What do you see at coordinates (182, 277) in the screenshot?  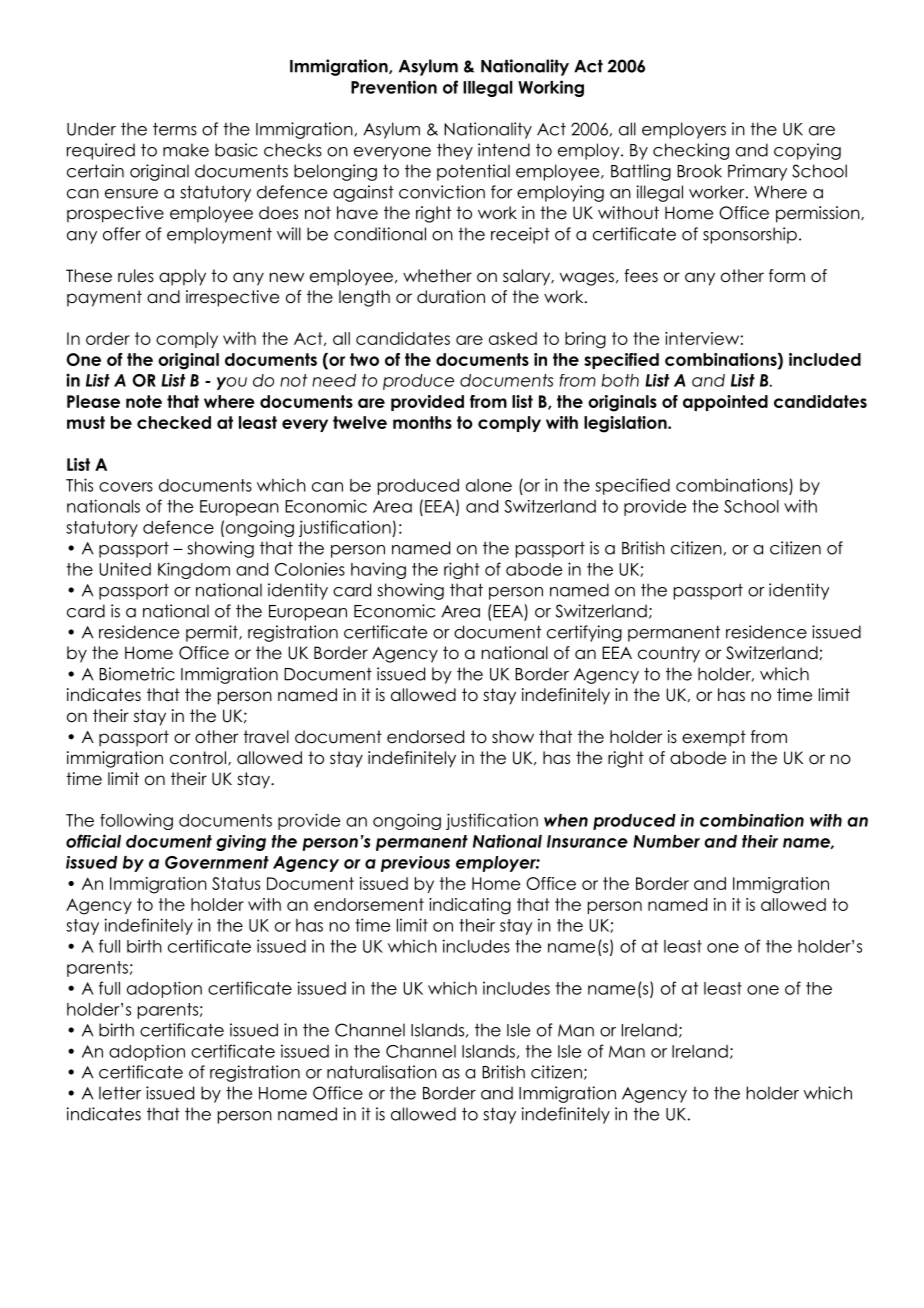 I see `apply` at bounding box center [182, 277].
